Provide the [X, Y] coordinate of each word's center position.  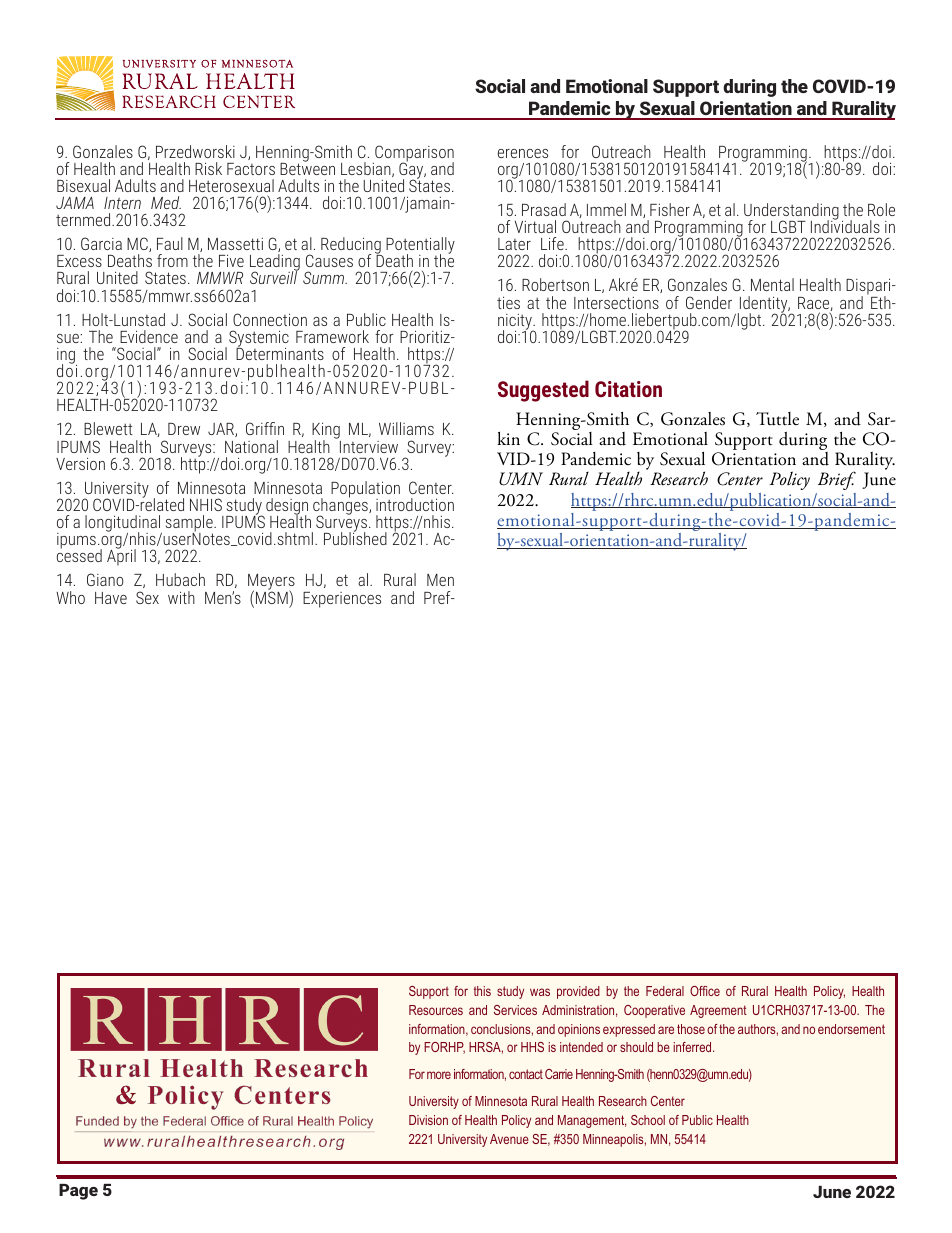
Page [78, 1192]
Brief [837, 480]
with [181, 597]
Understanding [791, 212]
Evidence [149, 336]
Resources [436, 1010]
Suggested [543, 391]
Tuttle [777, 419]
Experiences [342, 600]
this [482, 991]
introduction [415, 504]
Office [705, 991]
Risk [208, 168]
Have [111, 598]
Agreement [718, 1011]
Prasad [544, 209]
